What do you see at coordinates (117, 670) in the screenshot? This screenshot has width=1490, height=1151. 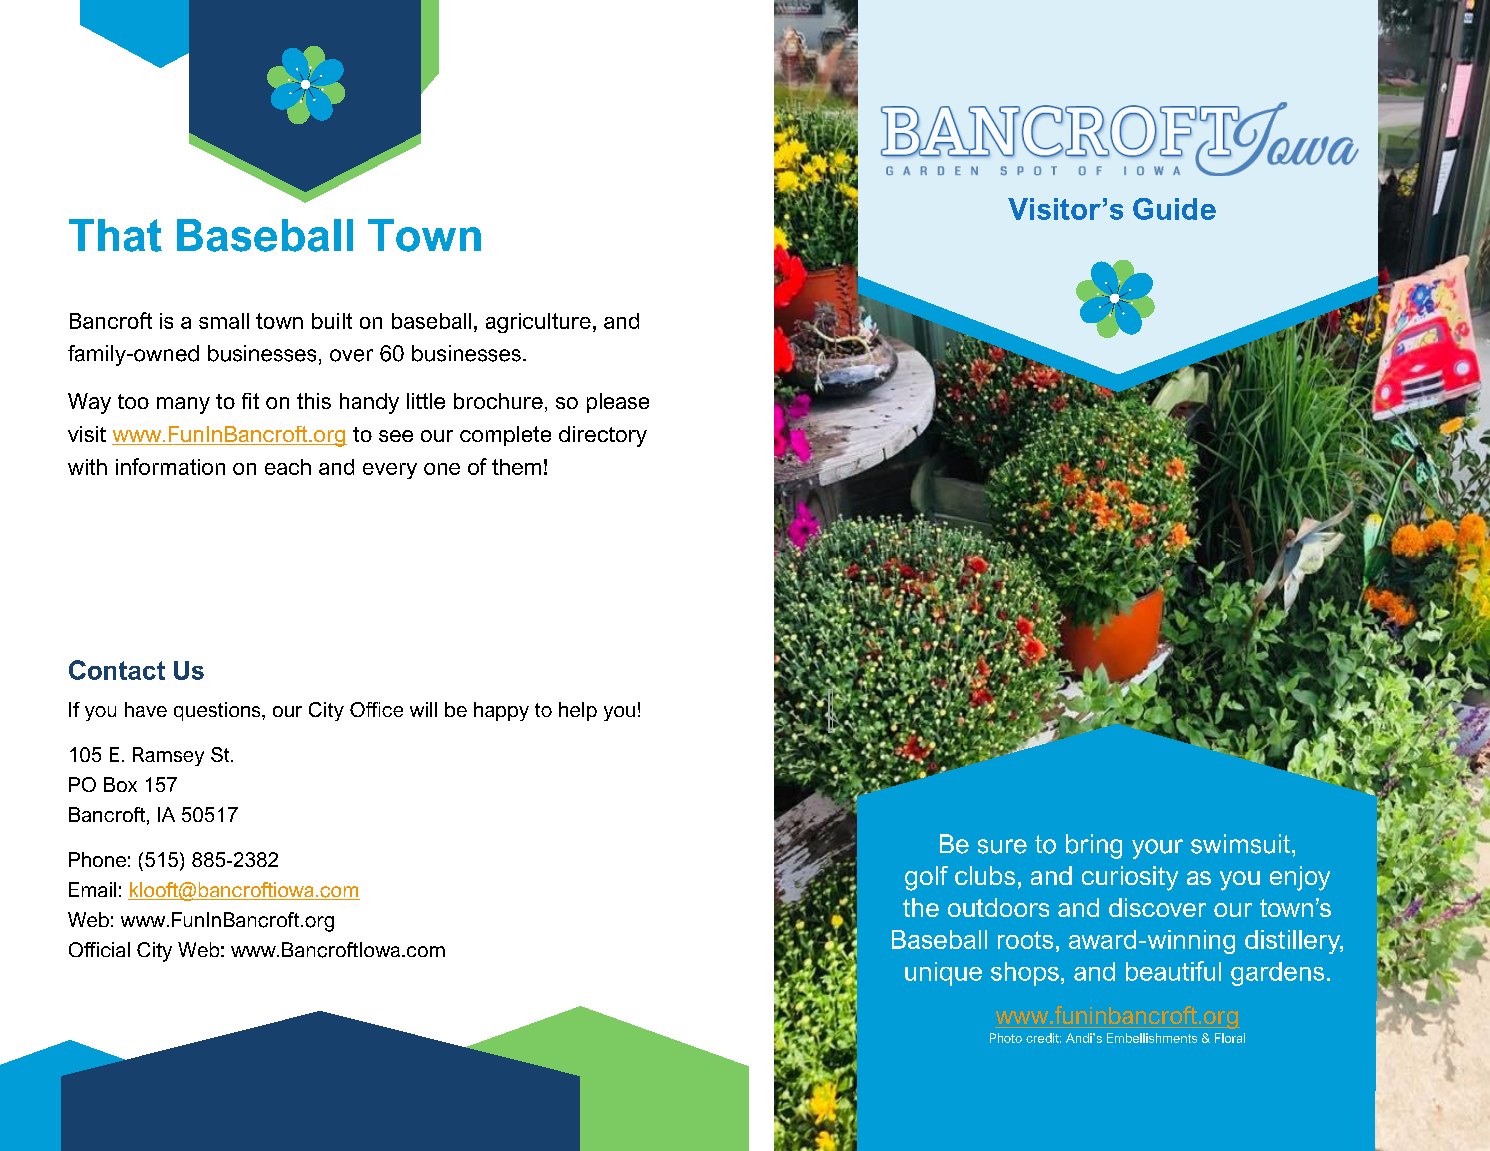 I see `Contact` at bounding box center [117, 670].
